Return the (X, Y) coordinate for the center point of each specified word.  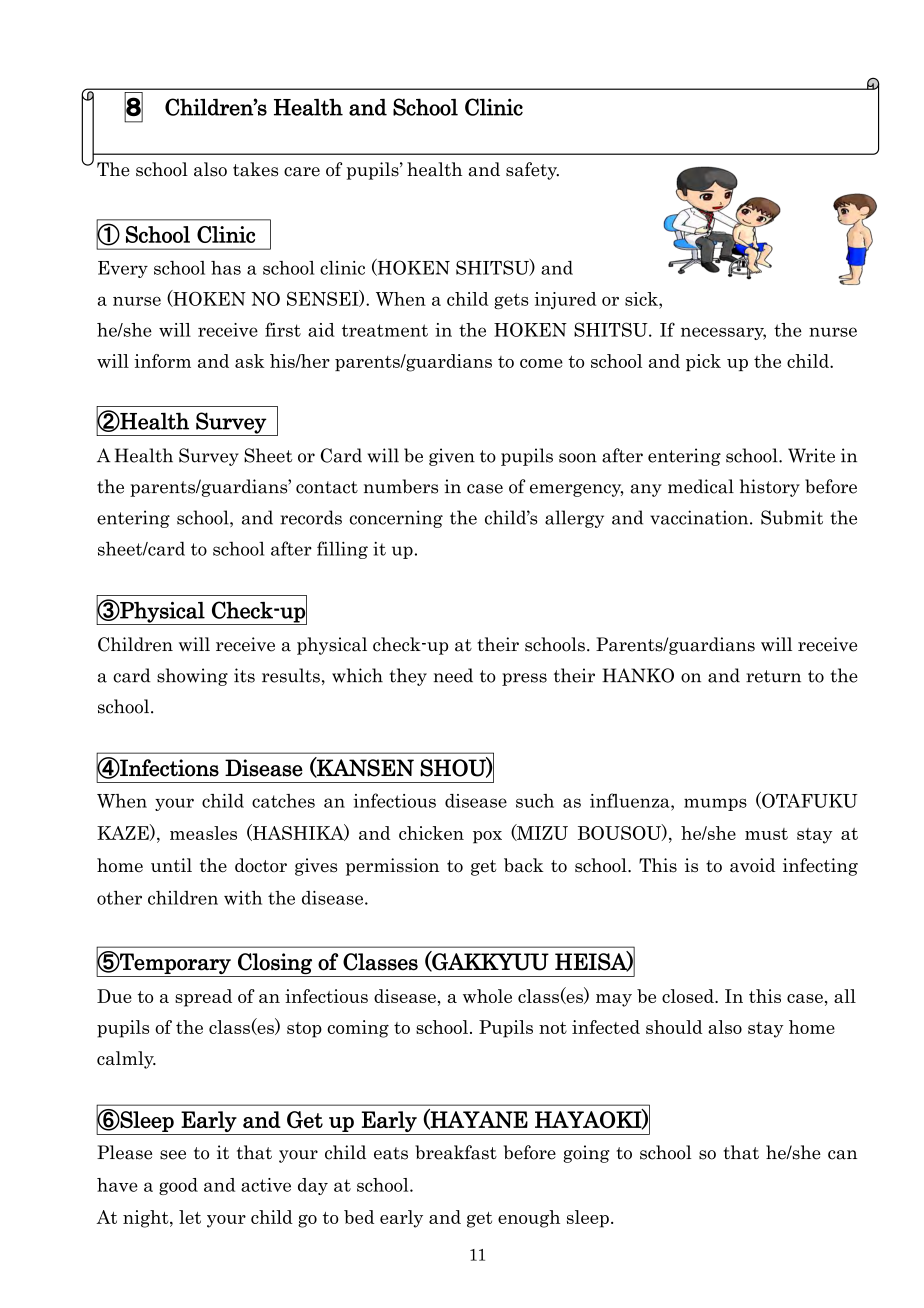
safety (532, 171)
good (178, 1186)
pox (487, 837)
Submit (792, 517)
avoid (752, 865)
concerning (396, 519)
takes (255, 169)
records (311, 517)
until (171, 865)
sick (642, 299)
